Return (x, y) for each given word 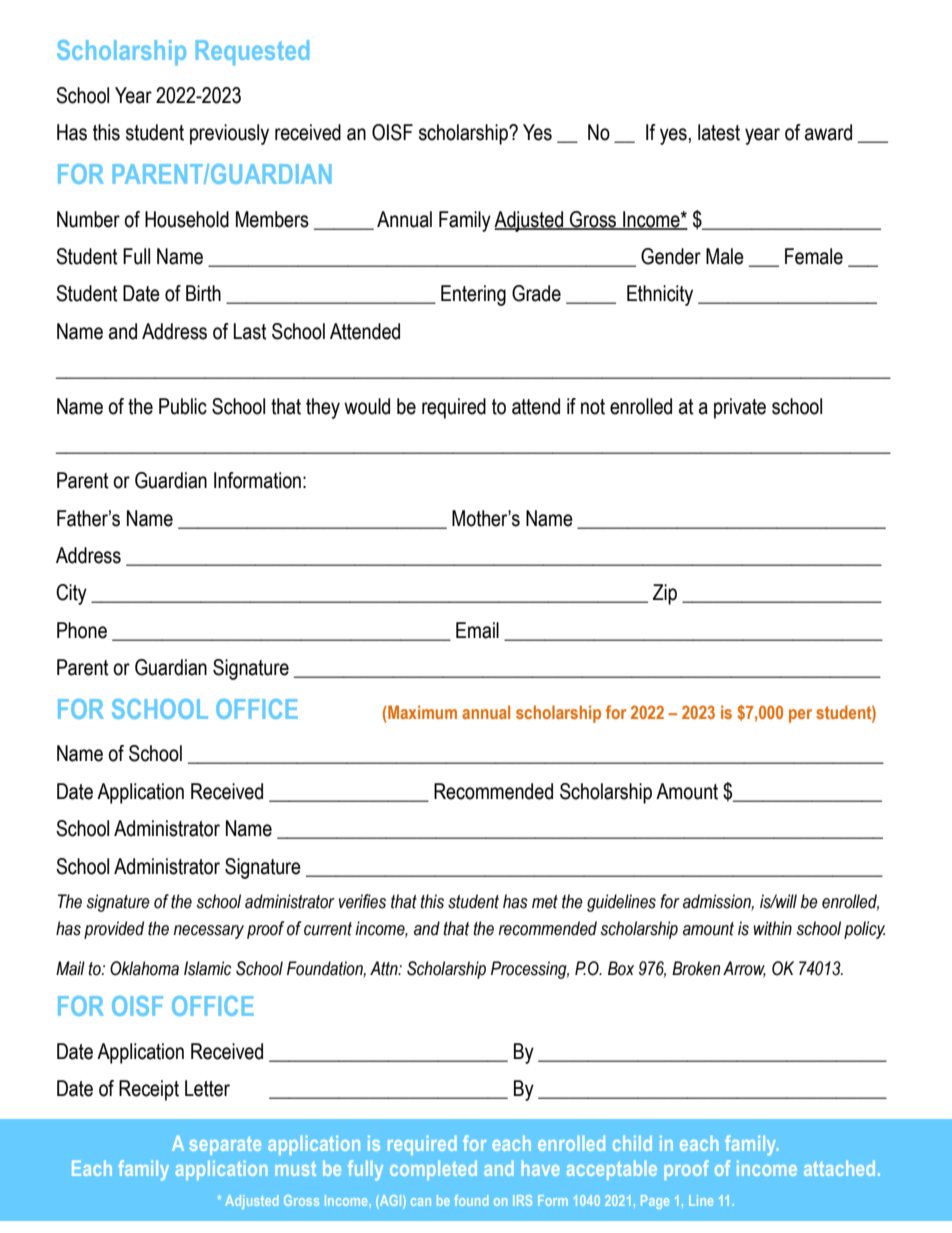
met (545, 902)
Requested (252, 53)
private (740, 408)
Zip (665, 594)
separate (225, 1145)
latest (719, 132)
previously (229, 134)
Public (183, 406)
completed (433, 1170)
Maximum (422, 712)
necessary (209, 932)
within (773, 928)
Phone (82, 630)
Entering (473, 295)
